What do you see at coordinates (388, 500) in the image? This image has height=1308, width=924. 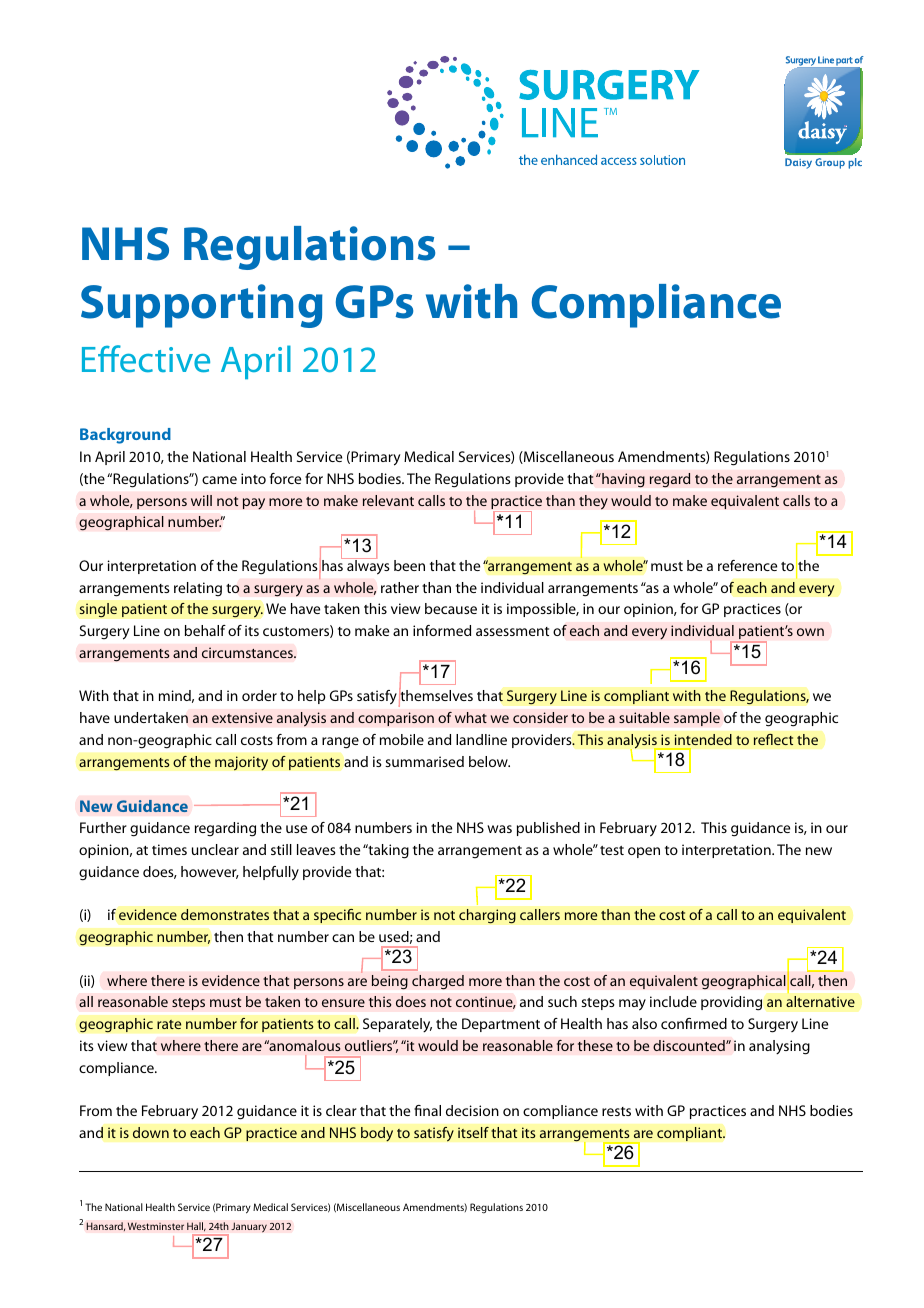 I see `relevant` at bounding box center [388, 500].
